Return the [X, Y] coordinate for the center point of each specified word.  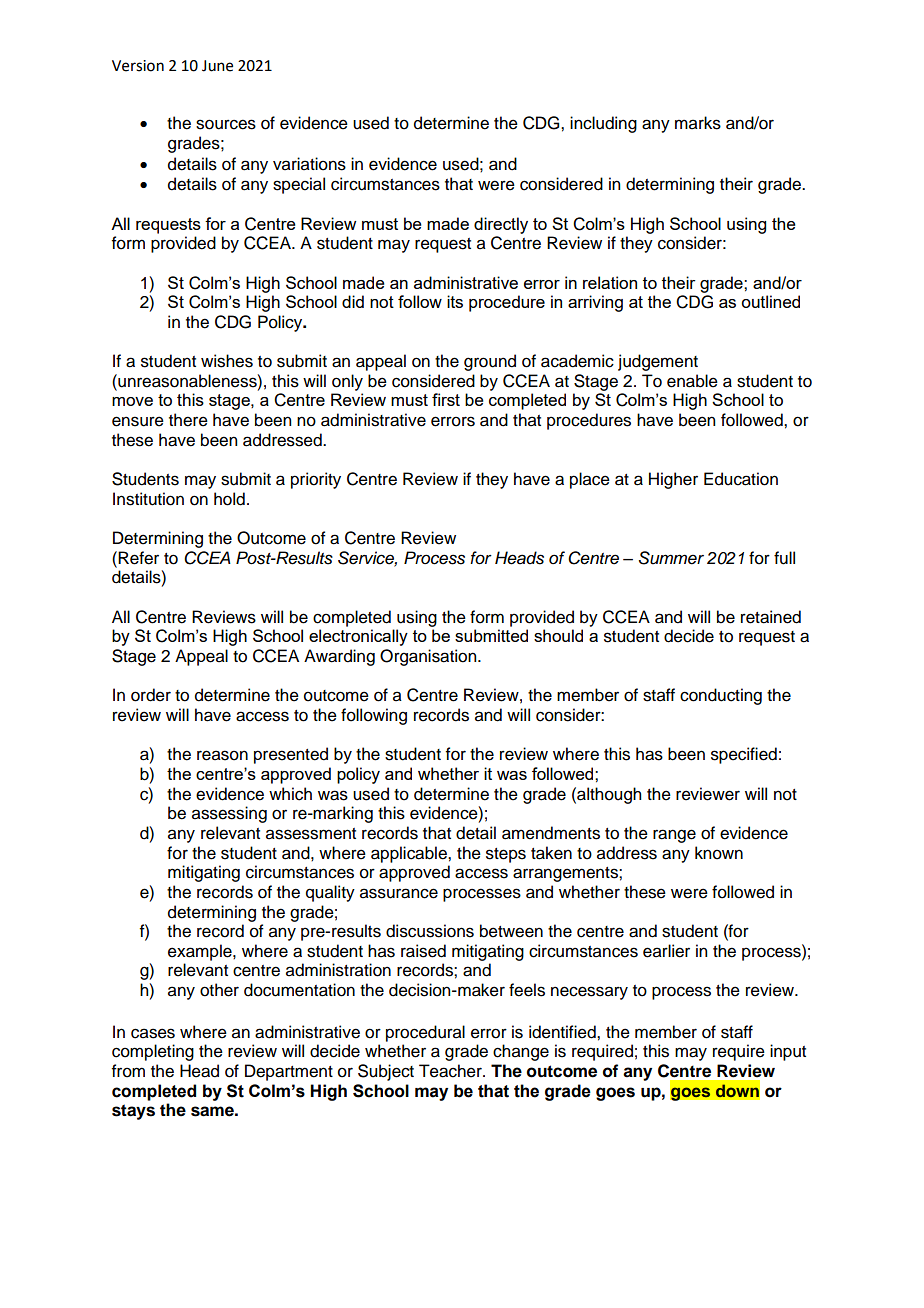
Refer [138, 558]
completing [153, 1052]
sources [226, 124]
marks [698, 123]
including [603, 124]
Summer [671, 558]
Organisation [429, 657]
